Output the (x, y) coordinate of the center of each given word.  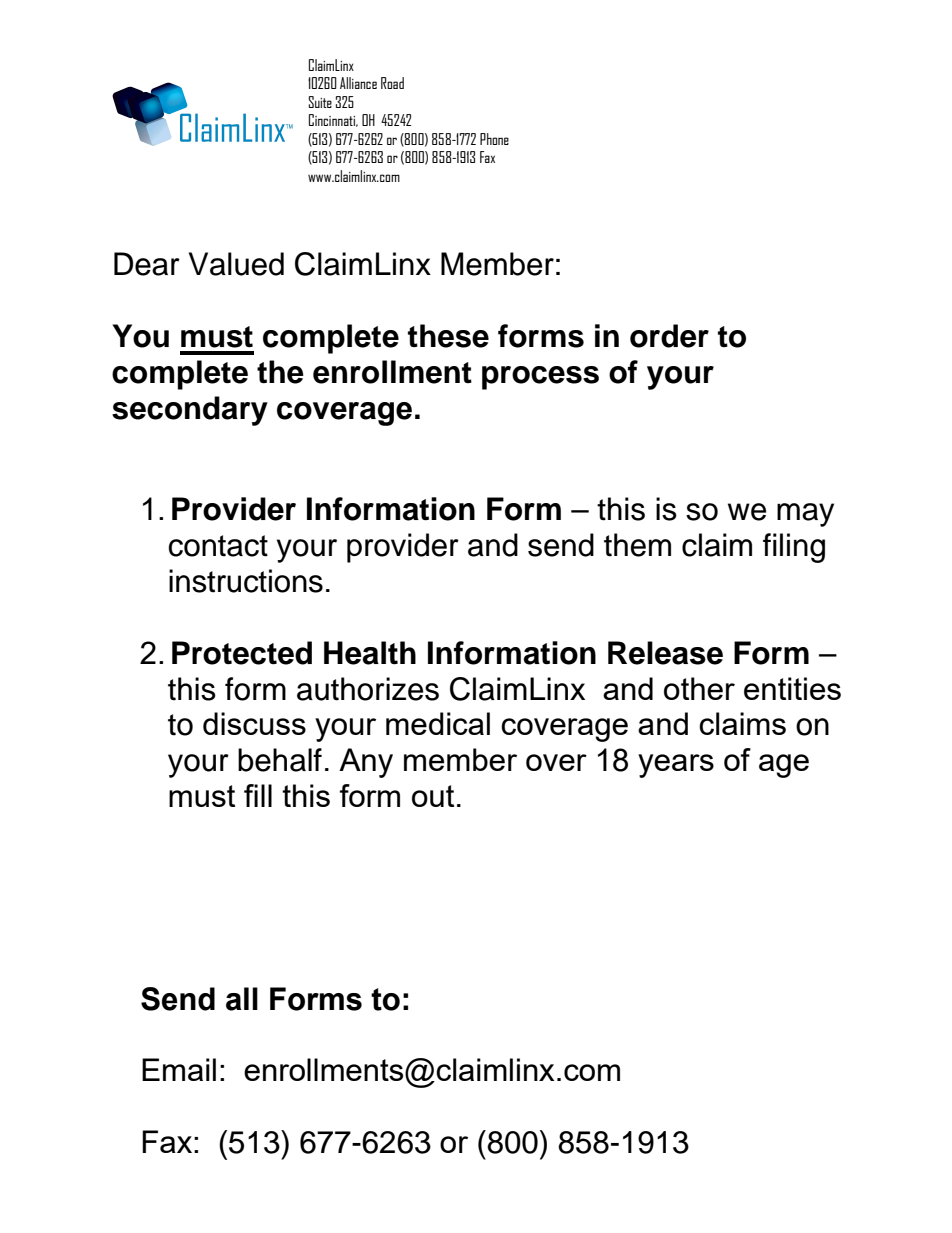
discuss (254, 723)
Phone (494, 139)
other (699, 688)
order (669, 336)
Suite (320, 102)
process (540, 378)
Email (179, 1069)
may (805, 515)
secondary (190, 411)
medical (438, 723)
